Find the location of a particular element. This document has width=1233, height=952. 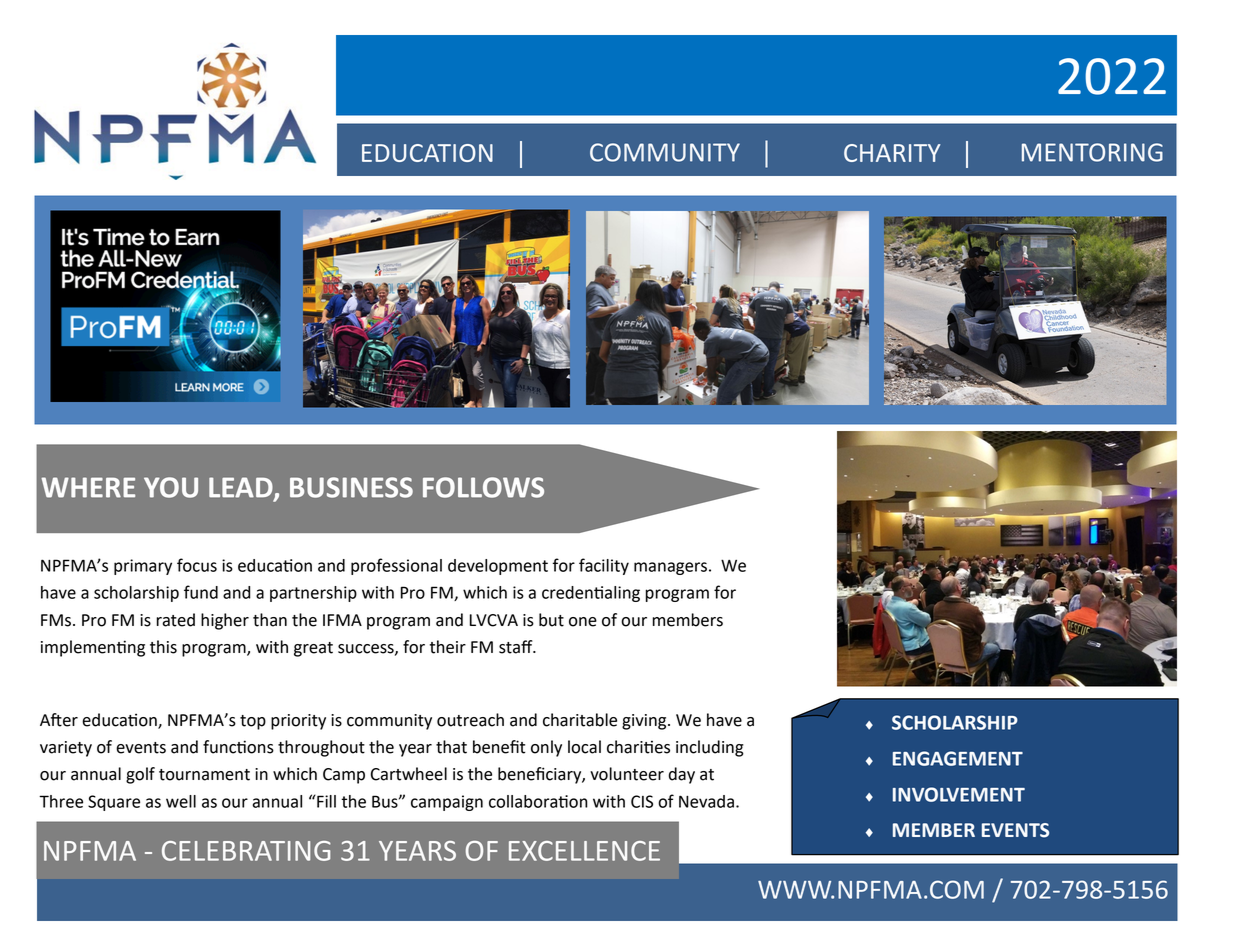

MENTORING is located at coordinates (1092, 152).
